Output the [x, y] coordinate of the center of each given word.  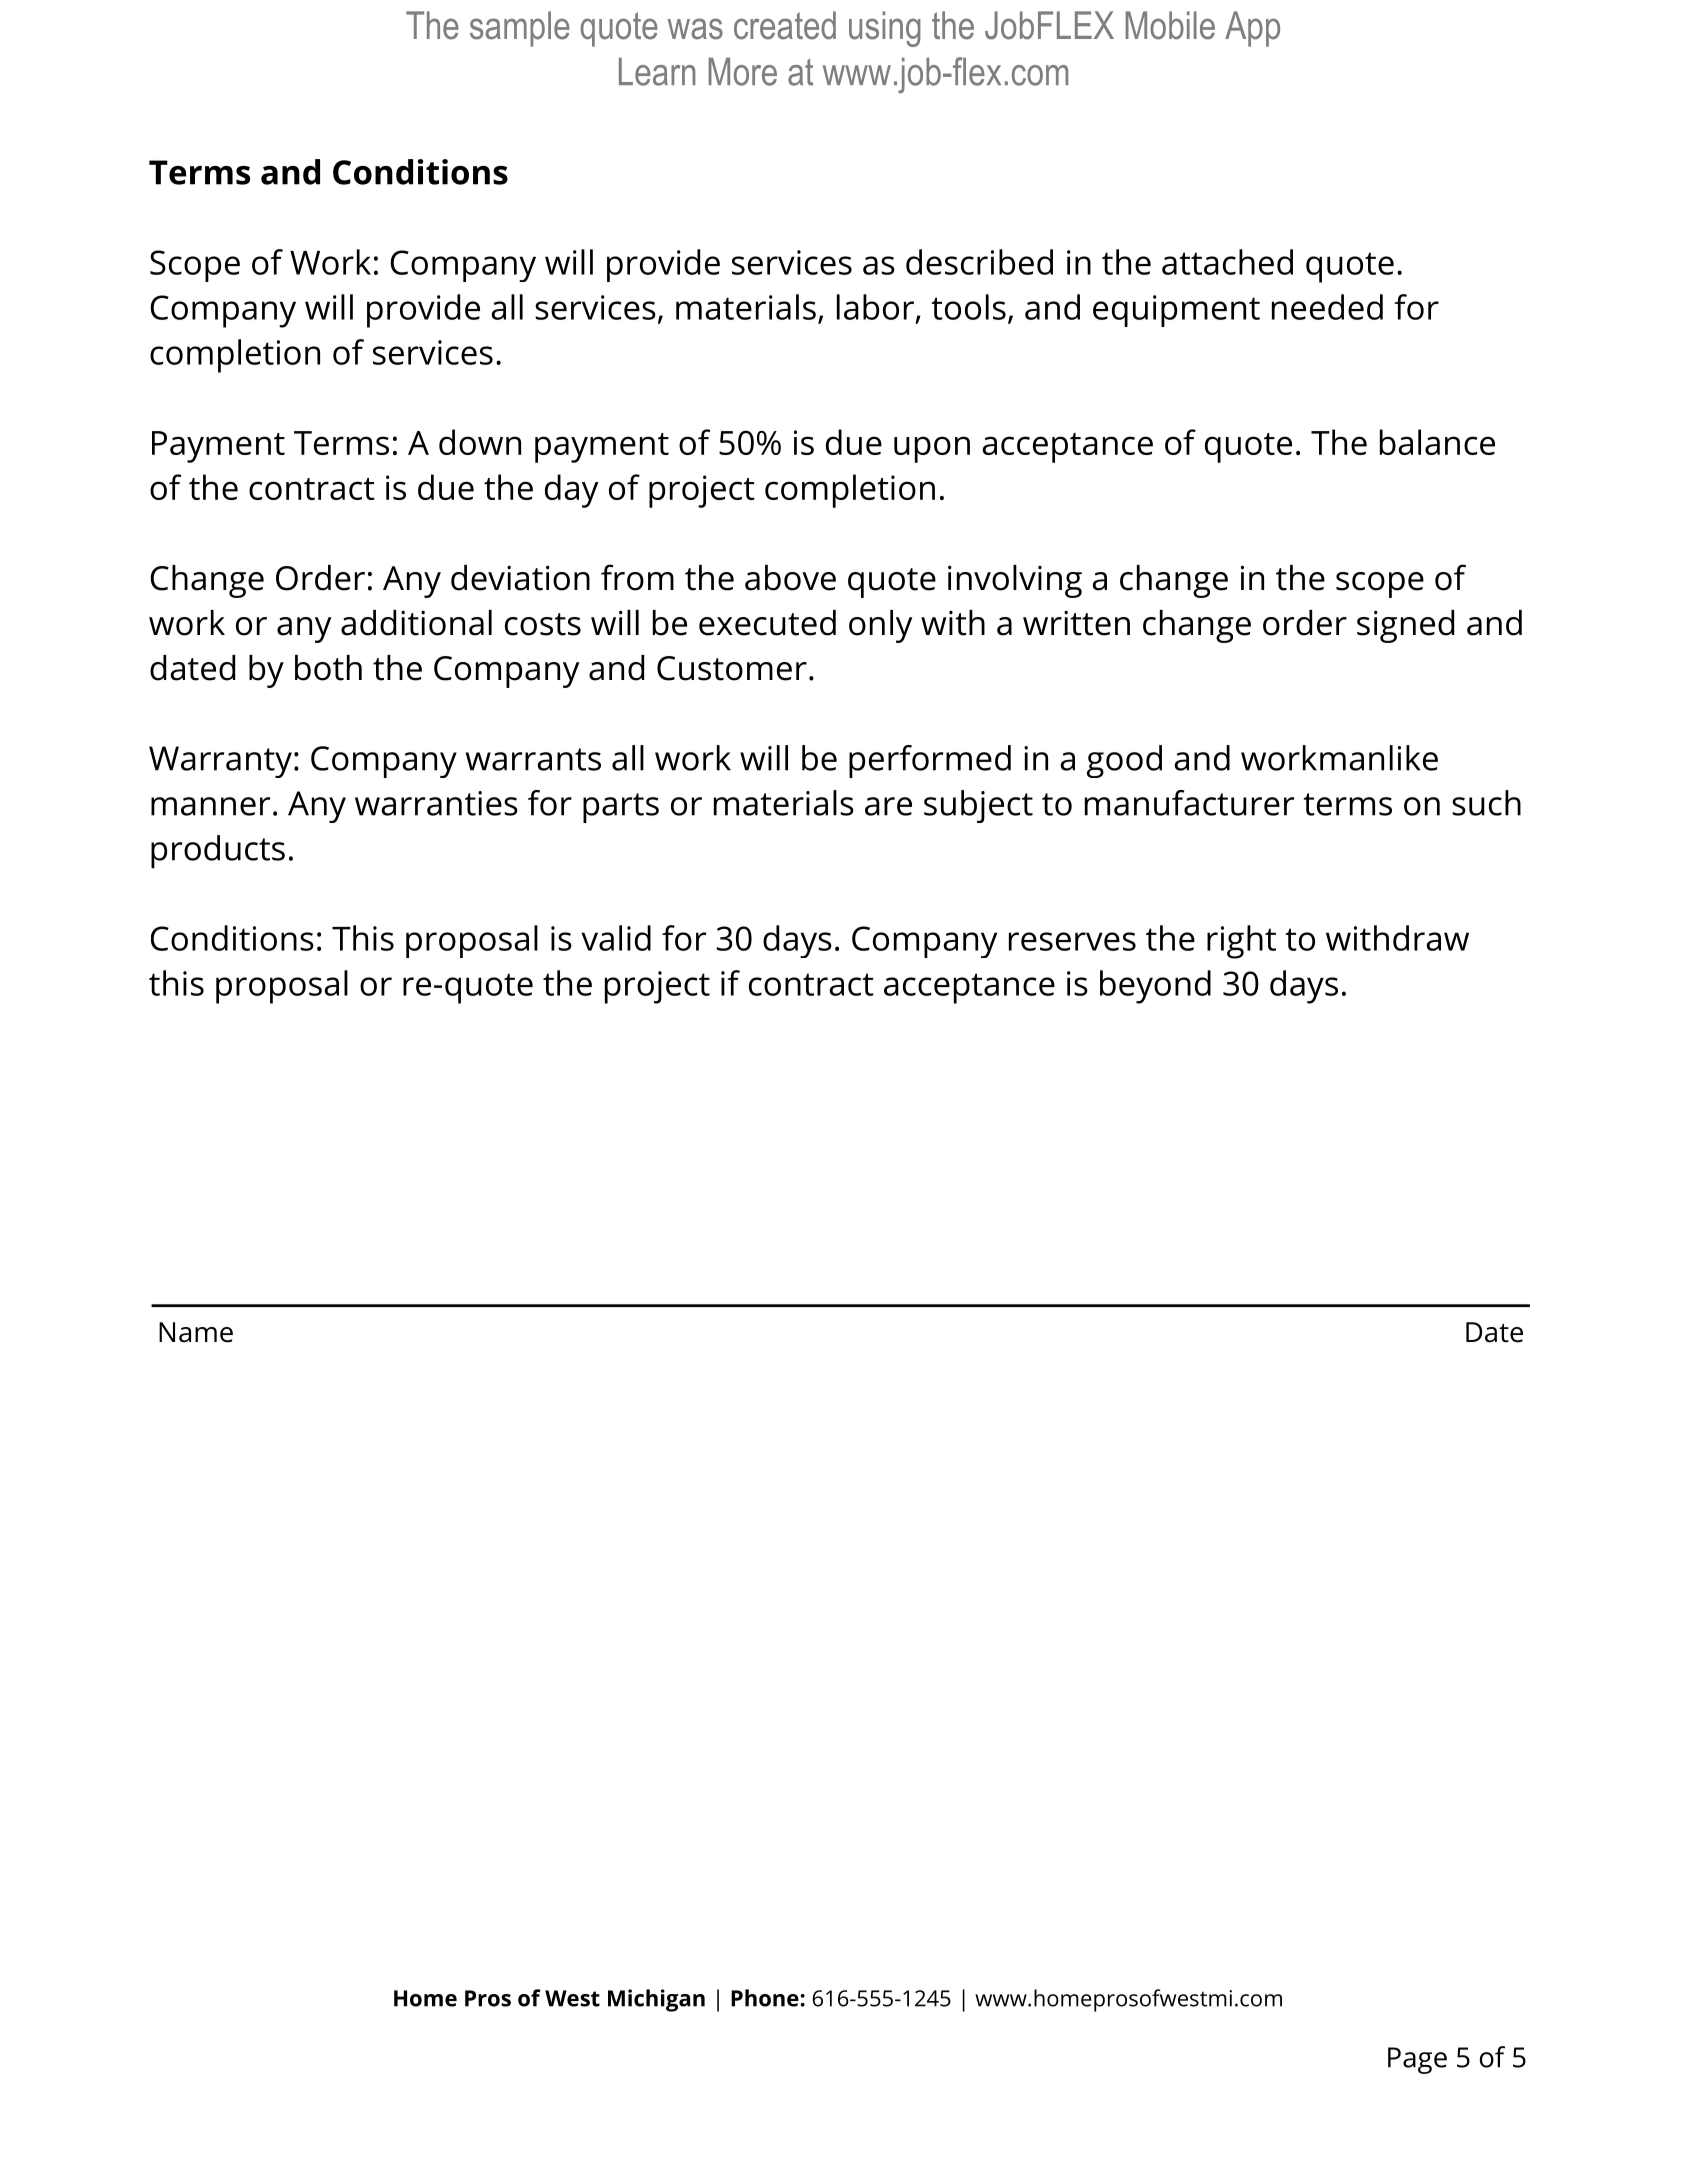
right [1241, 942]
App [1252, 29]
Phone [765, 1998]
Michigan [656, 2000]
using [885, 29]
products [218, 852]
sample [520, 29]
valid [616, 938]
